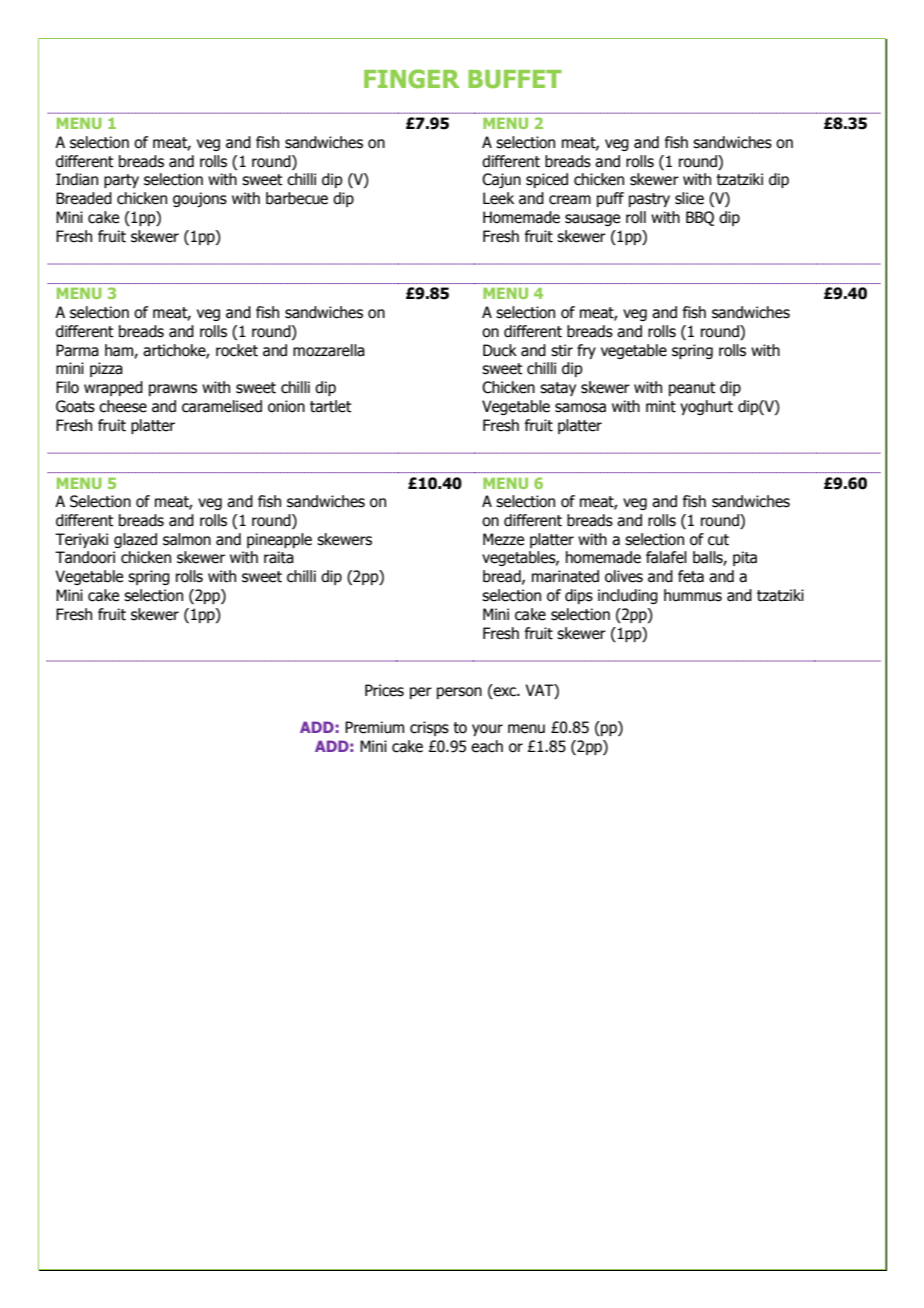 This screenshot has height=1308, width=924. What do you see at coordinates (661, 406) in the screenshot?
I see `mint` at bounding box center [661, 406].
